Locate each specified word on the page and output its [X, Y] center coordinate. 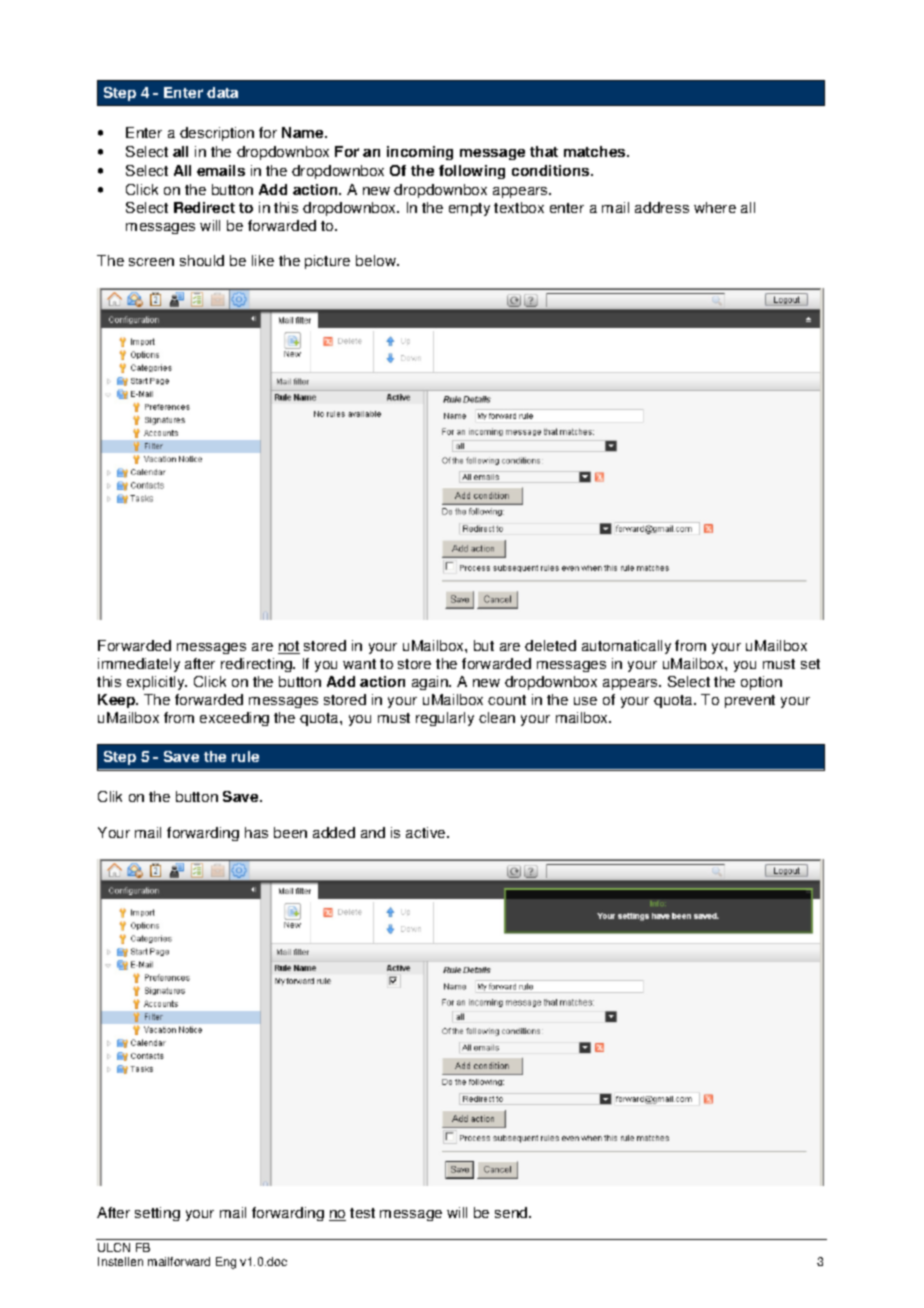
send [512, 1212]
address [662, 207]
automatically [626, 647]
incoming [420, 153]
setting [157, 1214]
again [431, 683]
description [217, 134]
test [362, 1213]
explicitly [157, 683]
